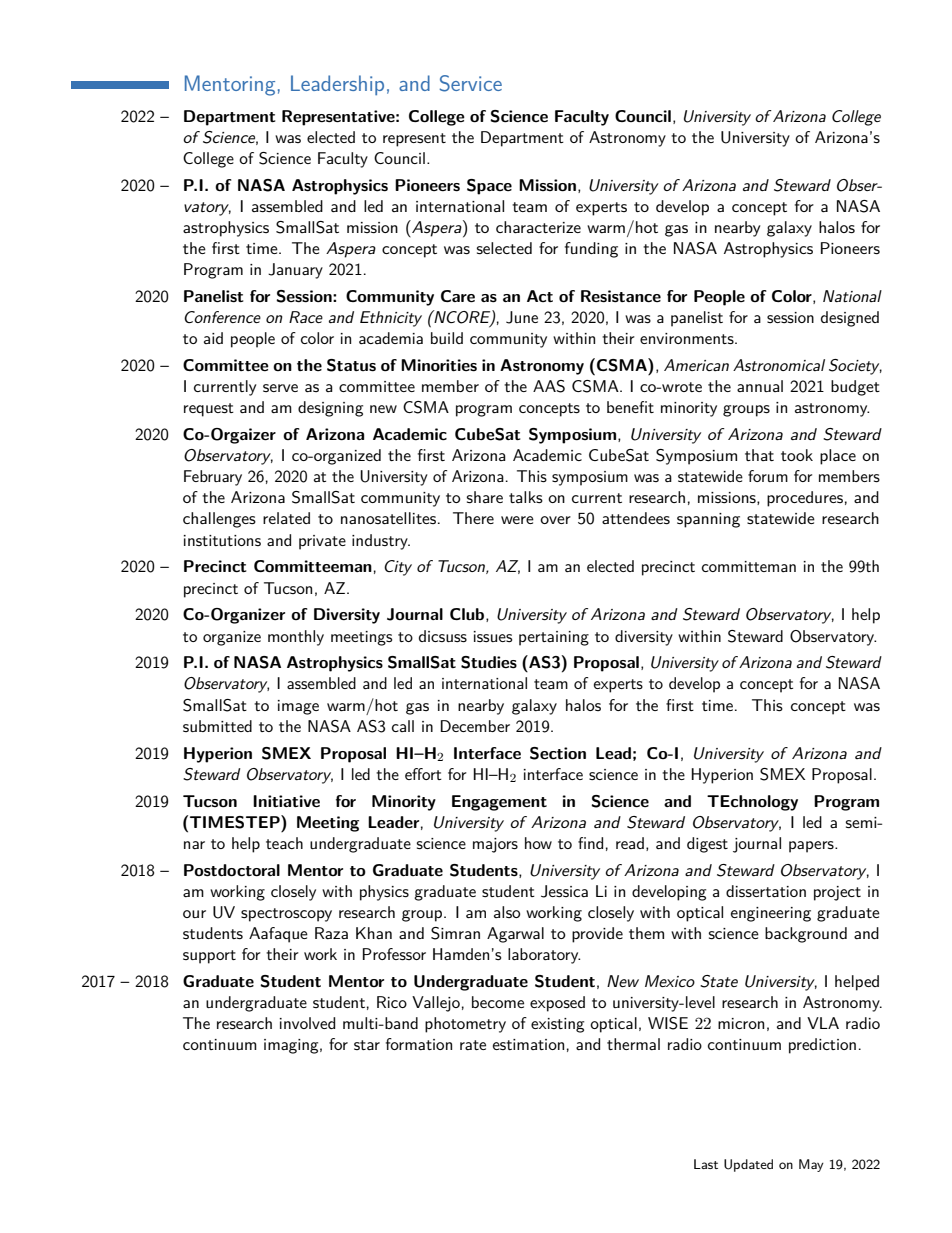  I want to click on star, so click(367, 1045).
